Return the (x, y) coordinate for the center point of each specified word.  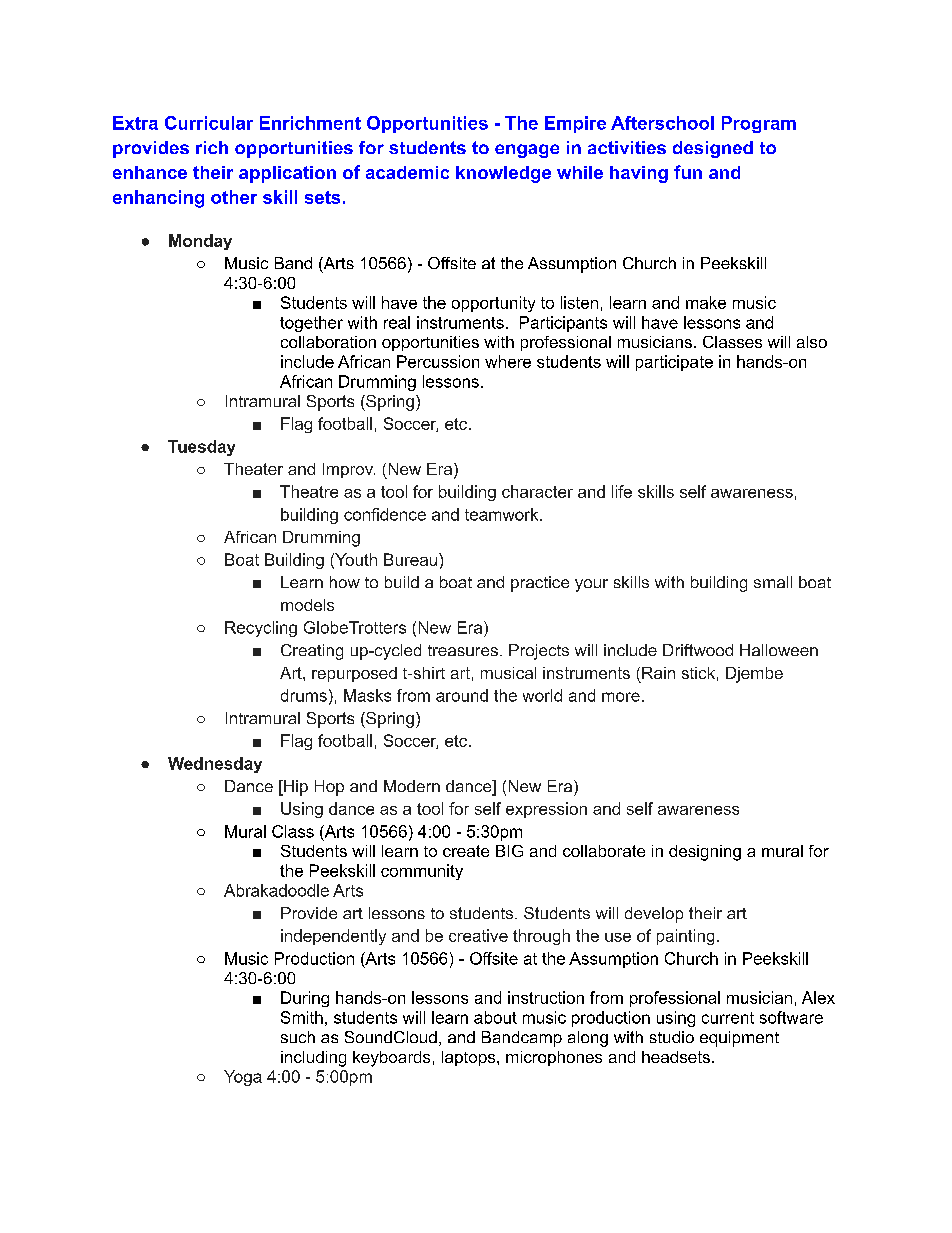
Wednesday (215, 765)
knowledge (503, 174)
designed (713, 149)
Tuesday (201, 448)
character (537, 491)
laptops (470, 1058)
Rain (658, 673)
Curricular (209, 123)
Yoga (243, 1078)
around (462, 695)
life (622, 491)
